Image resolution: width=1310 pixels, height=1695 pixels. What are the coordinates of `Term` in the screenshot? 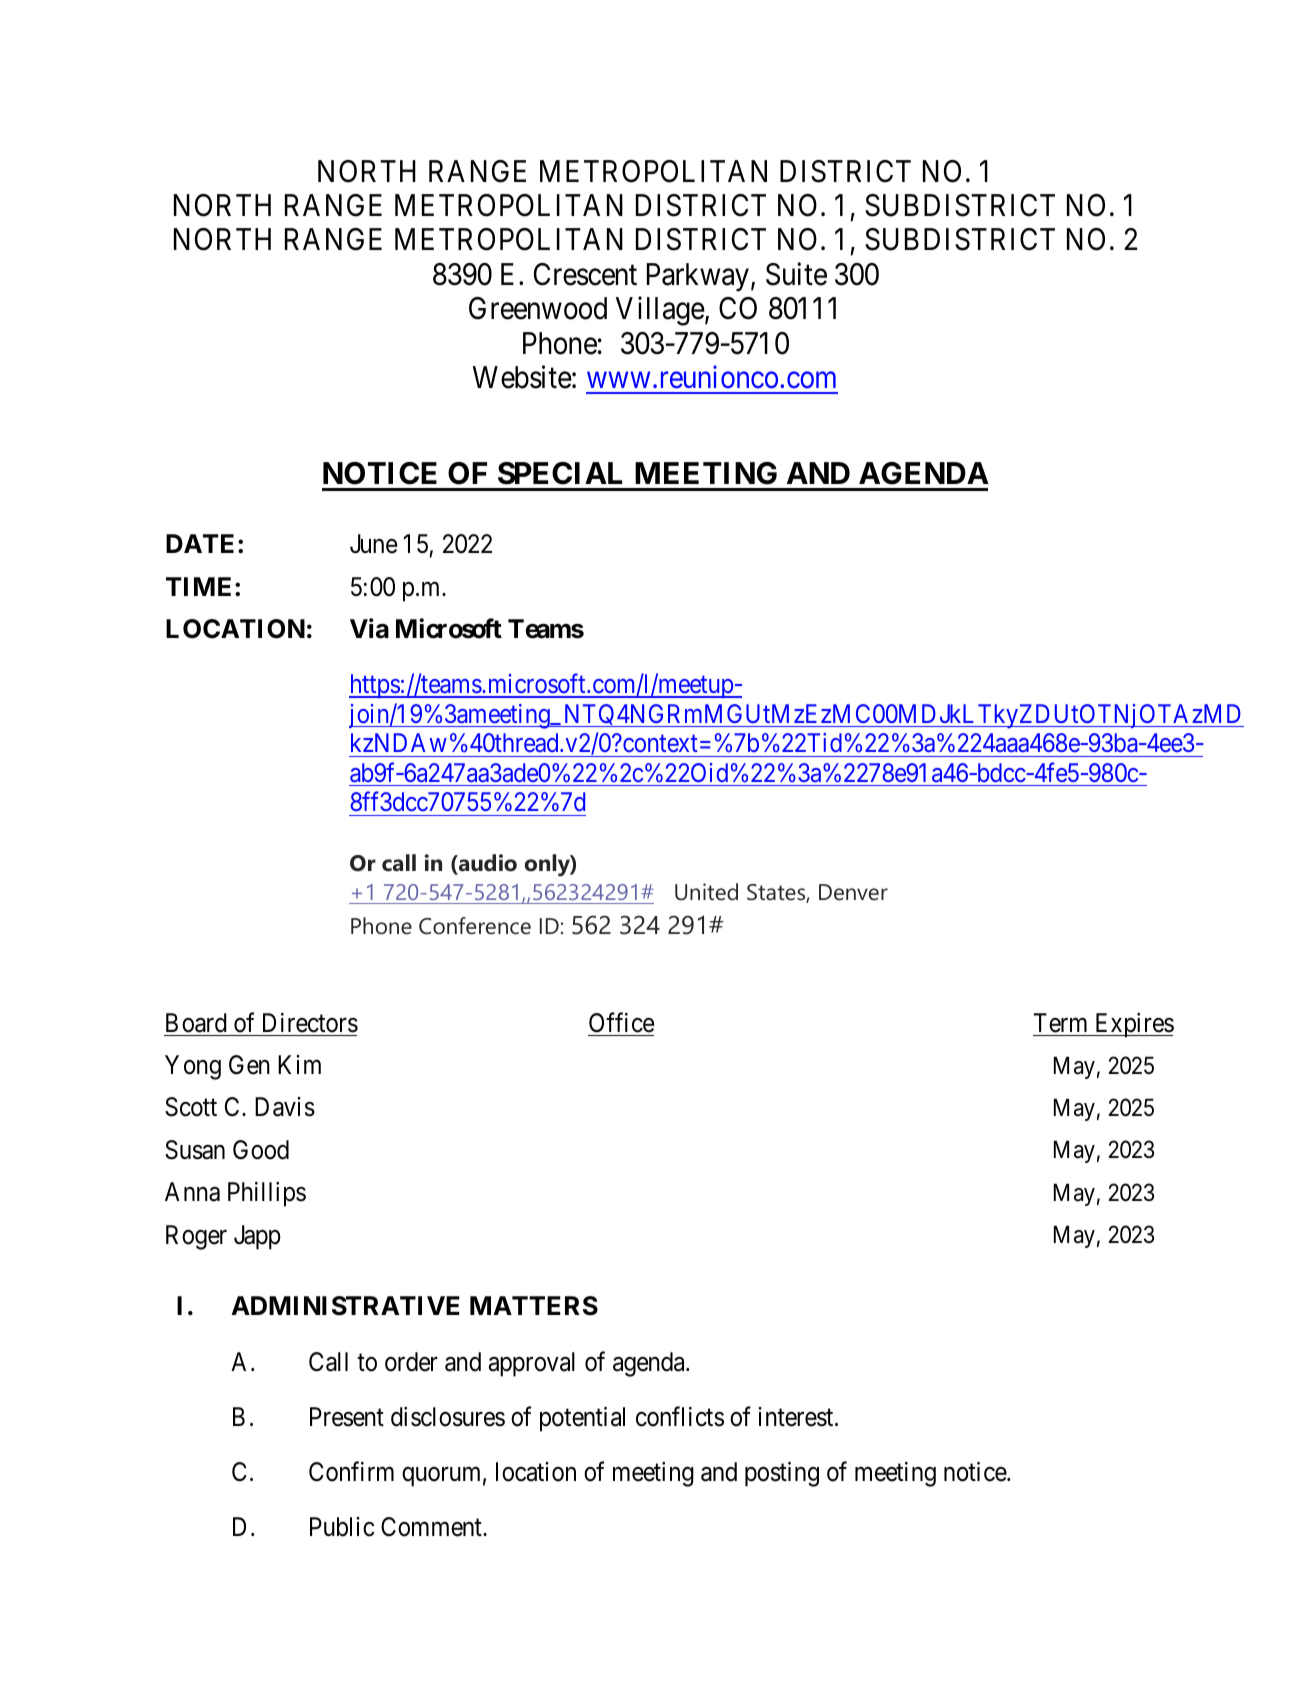 It's located at (1060, 1023).
